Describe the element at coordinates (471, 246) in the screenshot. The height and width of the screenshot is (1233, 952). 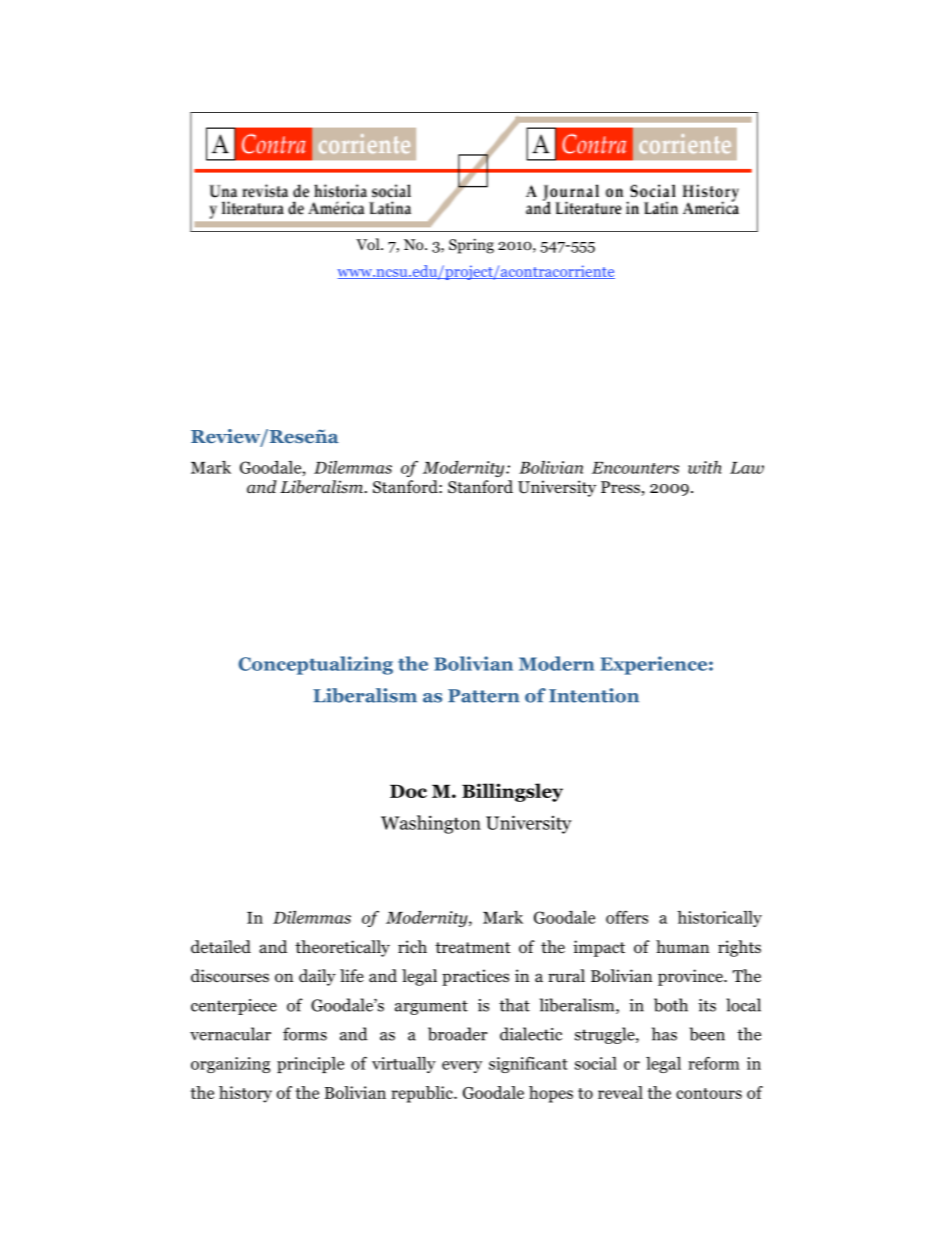
I see `Spring` at that location.
